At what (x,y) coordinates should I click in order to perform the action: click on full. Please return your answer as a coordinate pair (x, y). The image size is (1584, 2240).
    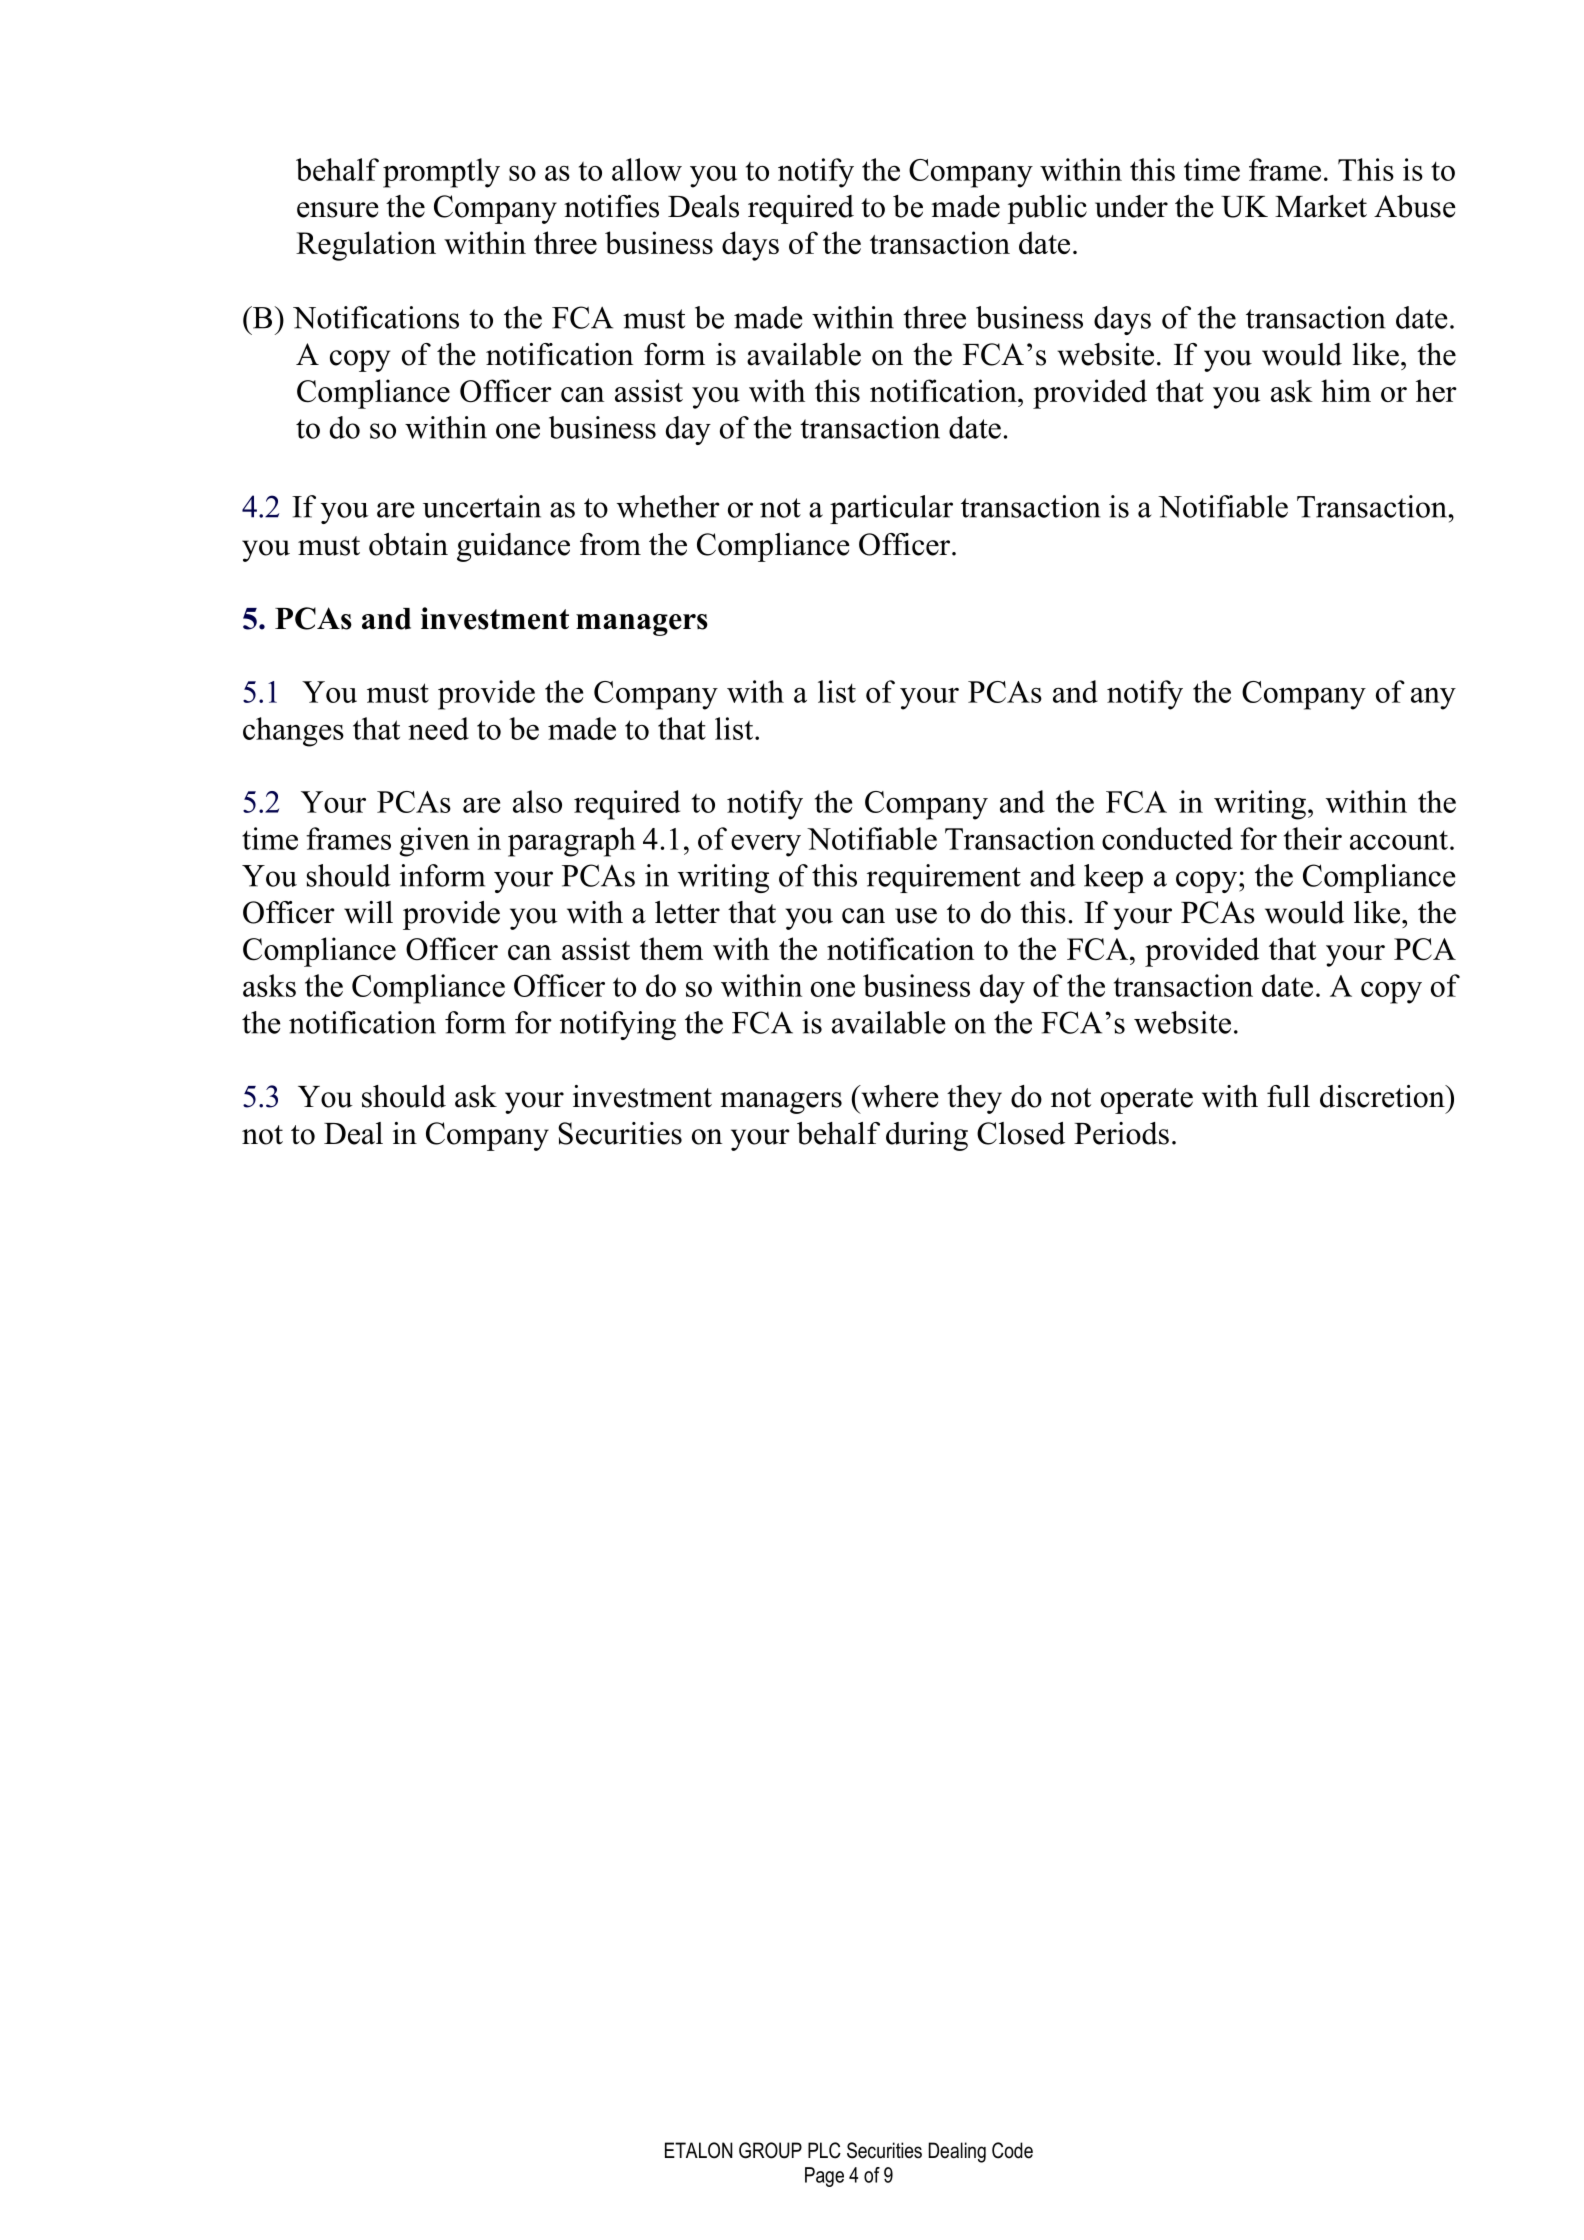
    Looking at the image, I should click on (1288, 1096).
